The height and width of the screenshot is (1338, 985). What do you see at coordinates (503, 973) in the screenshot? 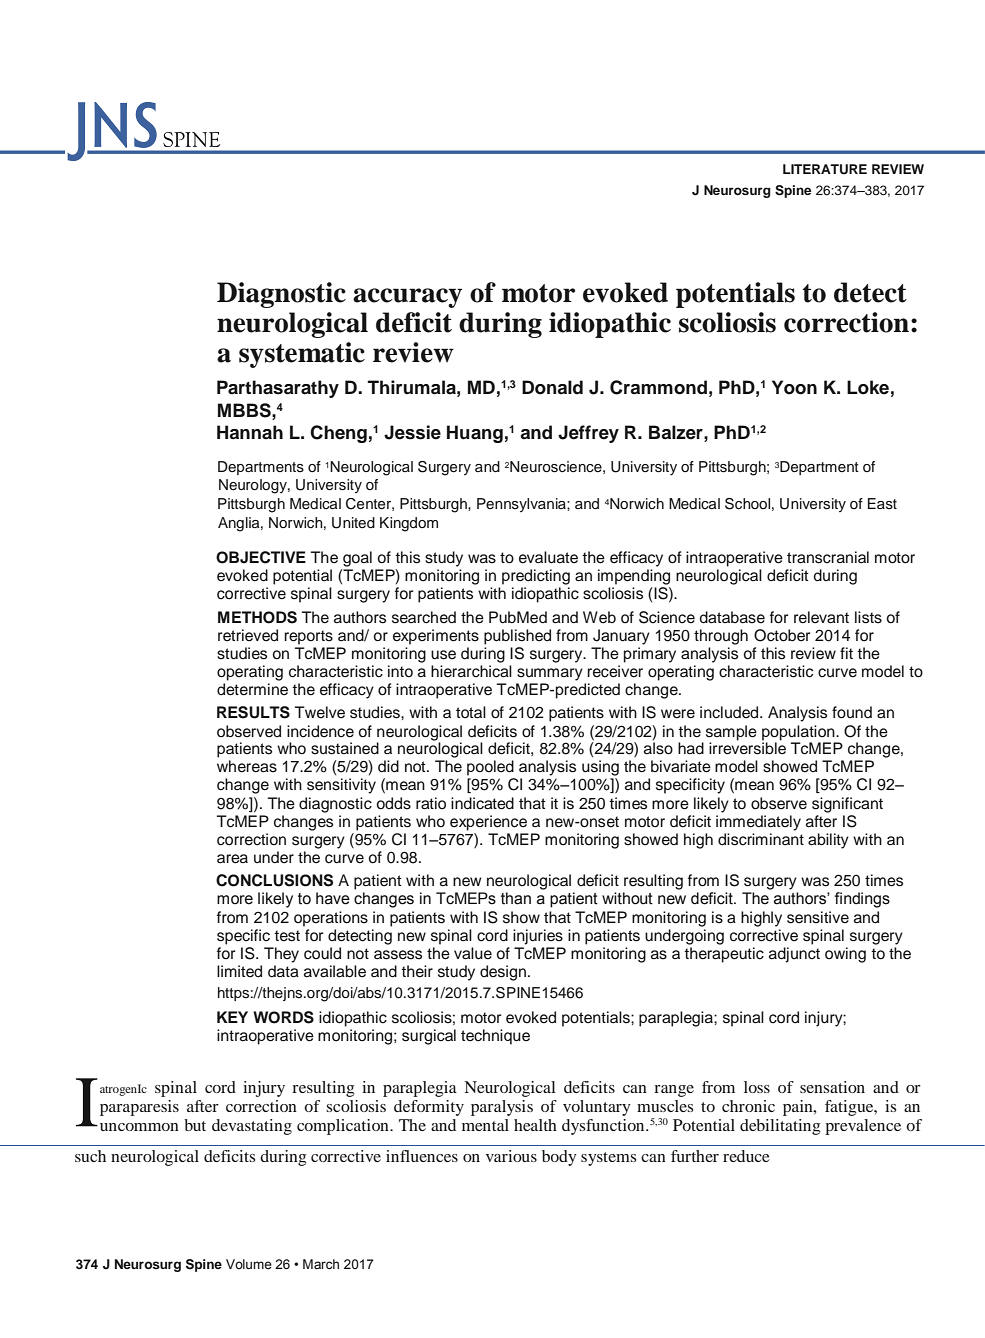
I see `design` at bounding box center [503, 973].
